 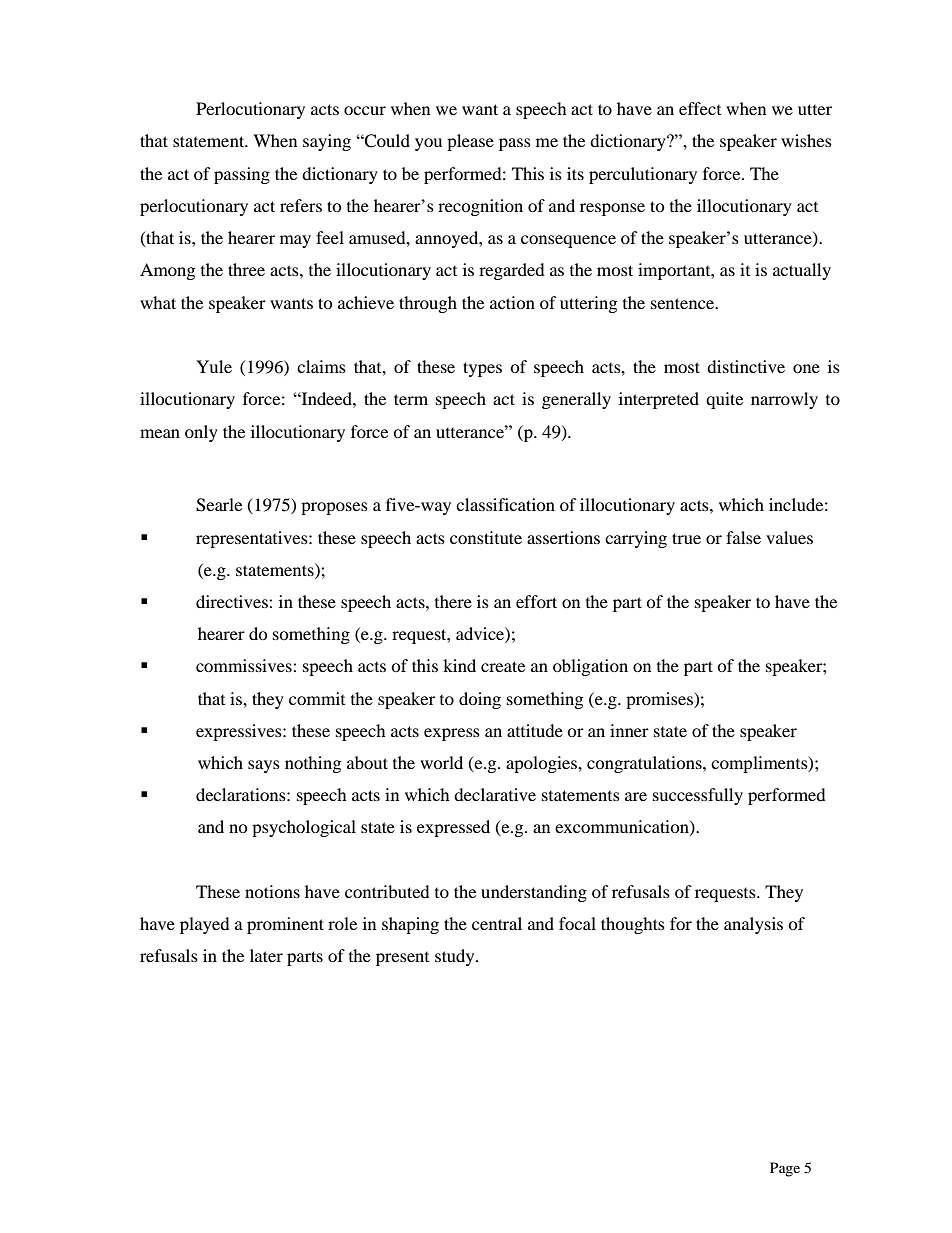 What do you see at coordinates (700, 108) in the screenshot?
I see `effect` at bounding box center [700, 108].
